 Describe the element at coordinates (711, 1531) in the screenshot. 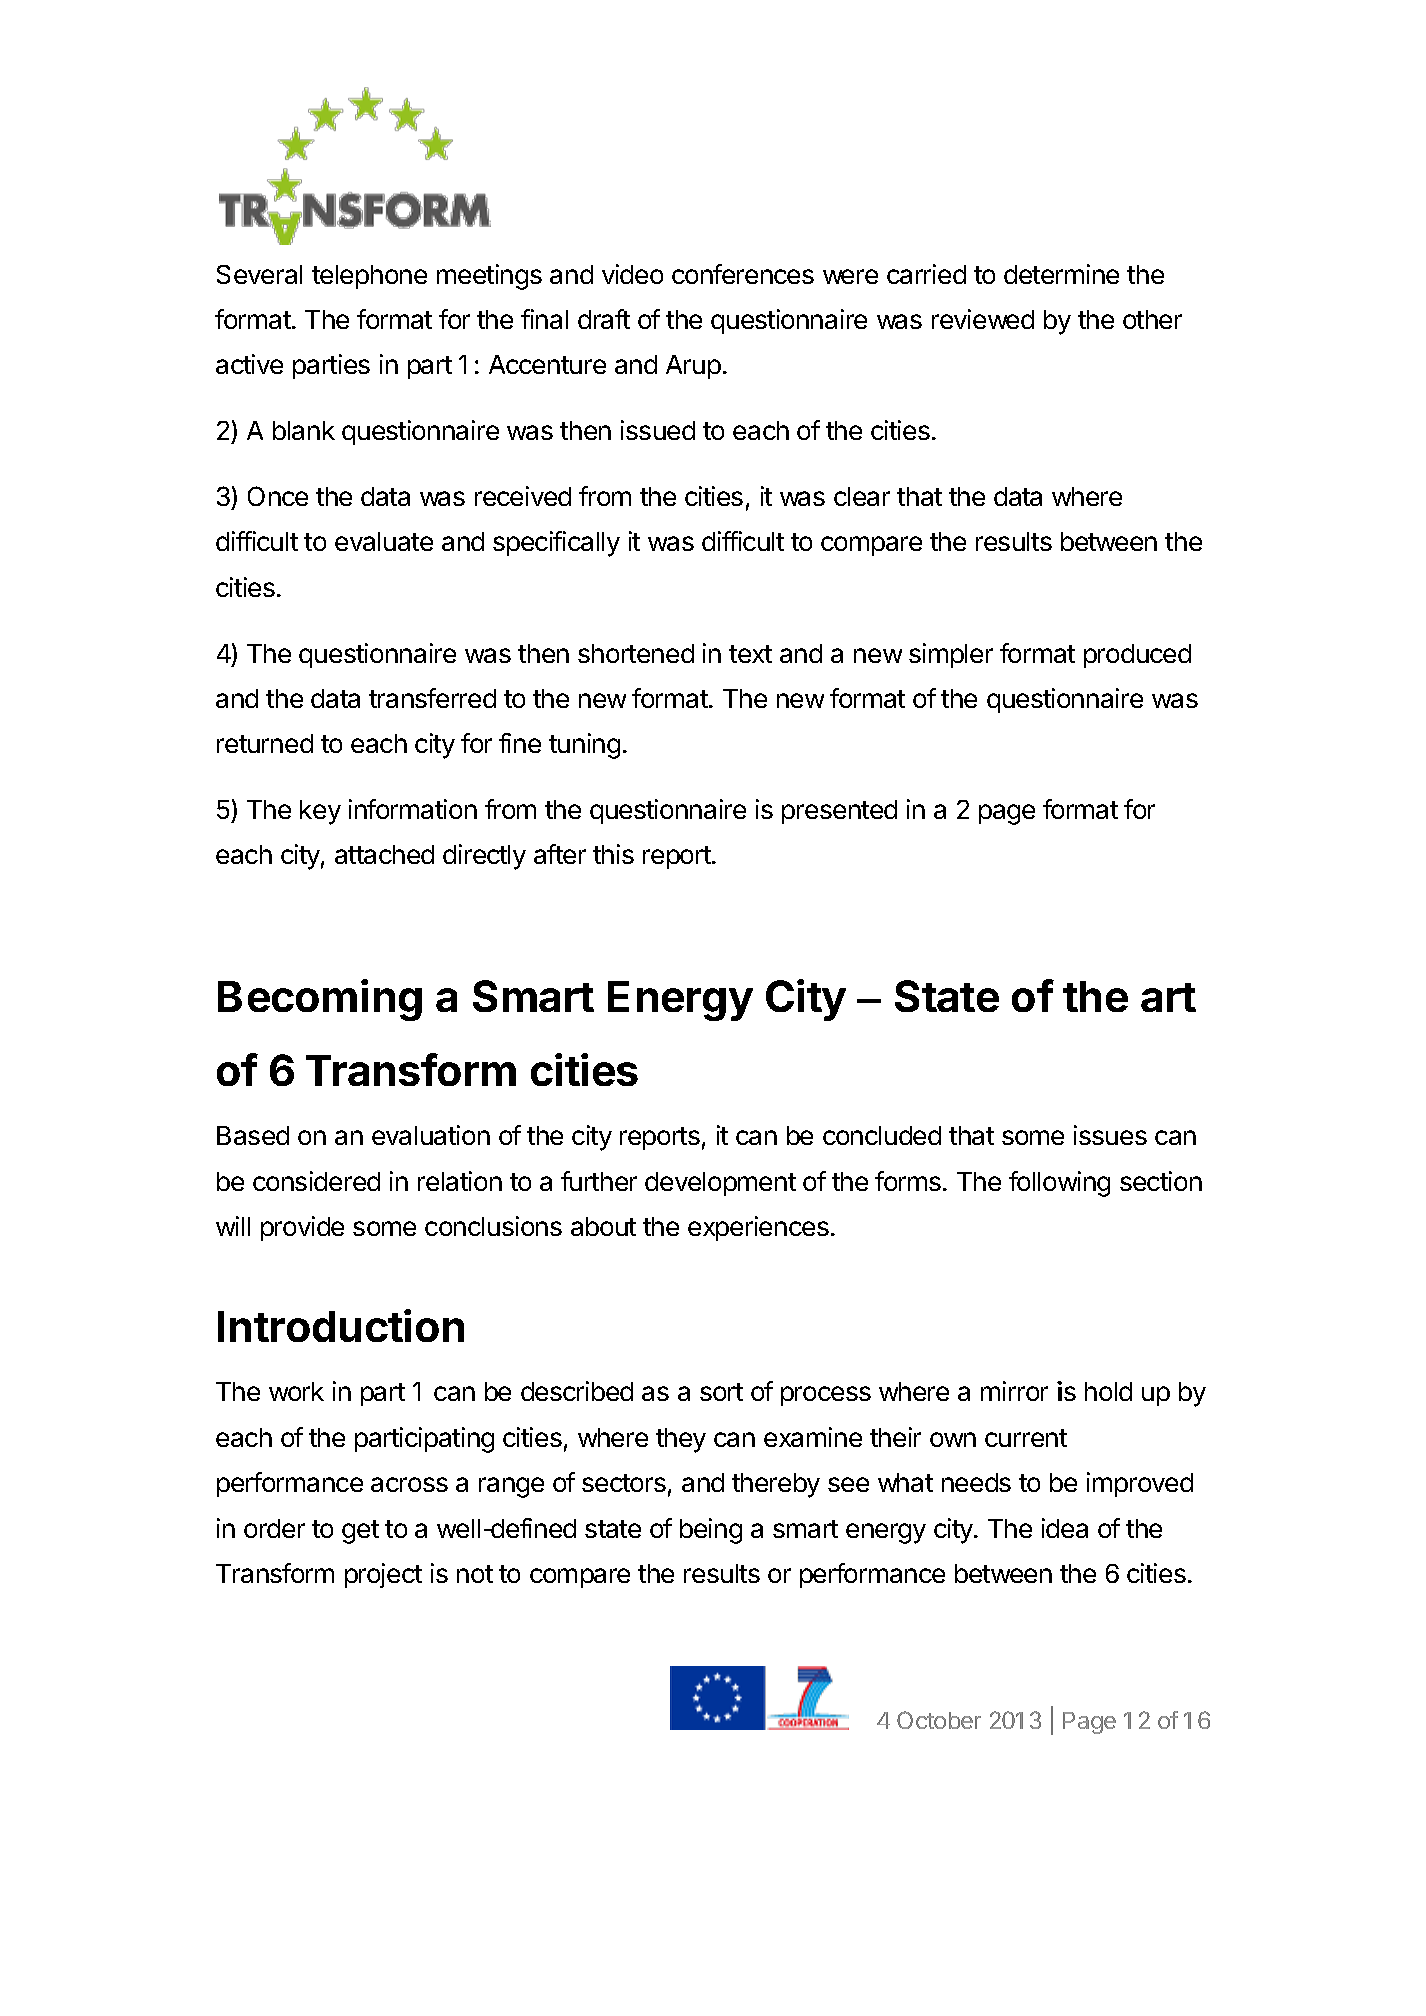

I see `being` at that location.
